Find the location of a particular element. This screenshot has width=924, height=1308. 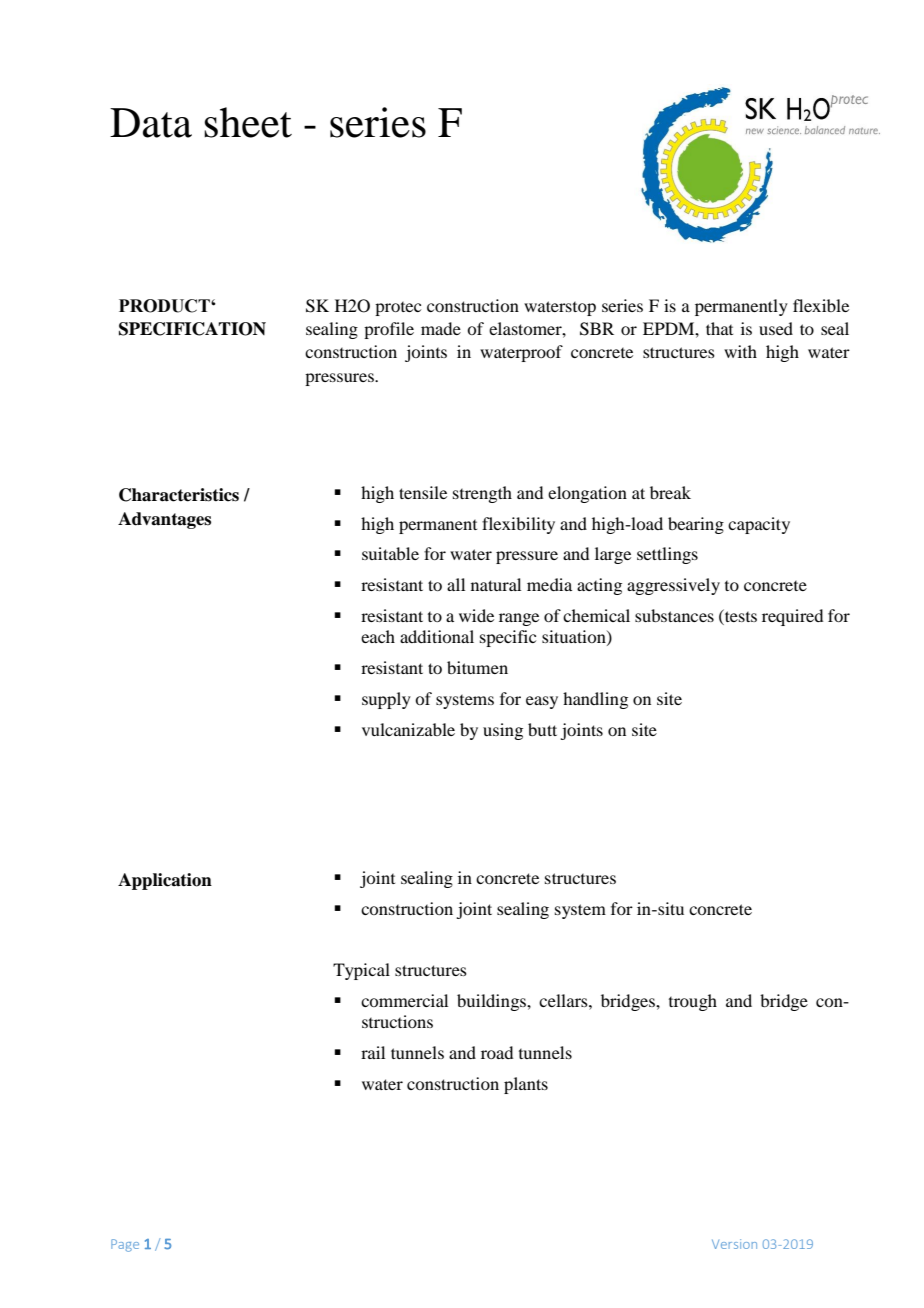

with is located at coordinates (740, 351).
